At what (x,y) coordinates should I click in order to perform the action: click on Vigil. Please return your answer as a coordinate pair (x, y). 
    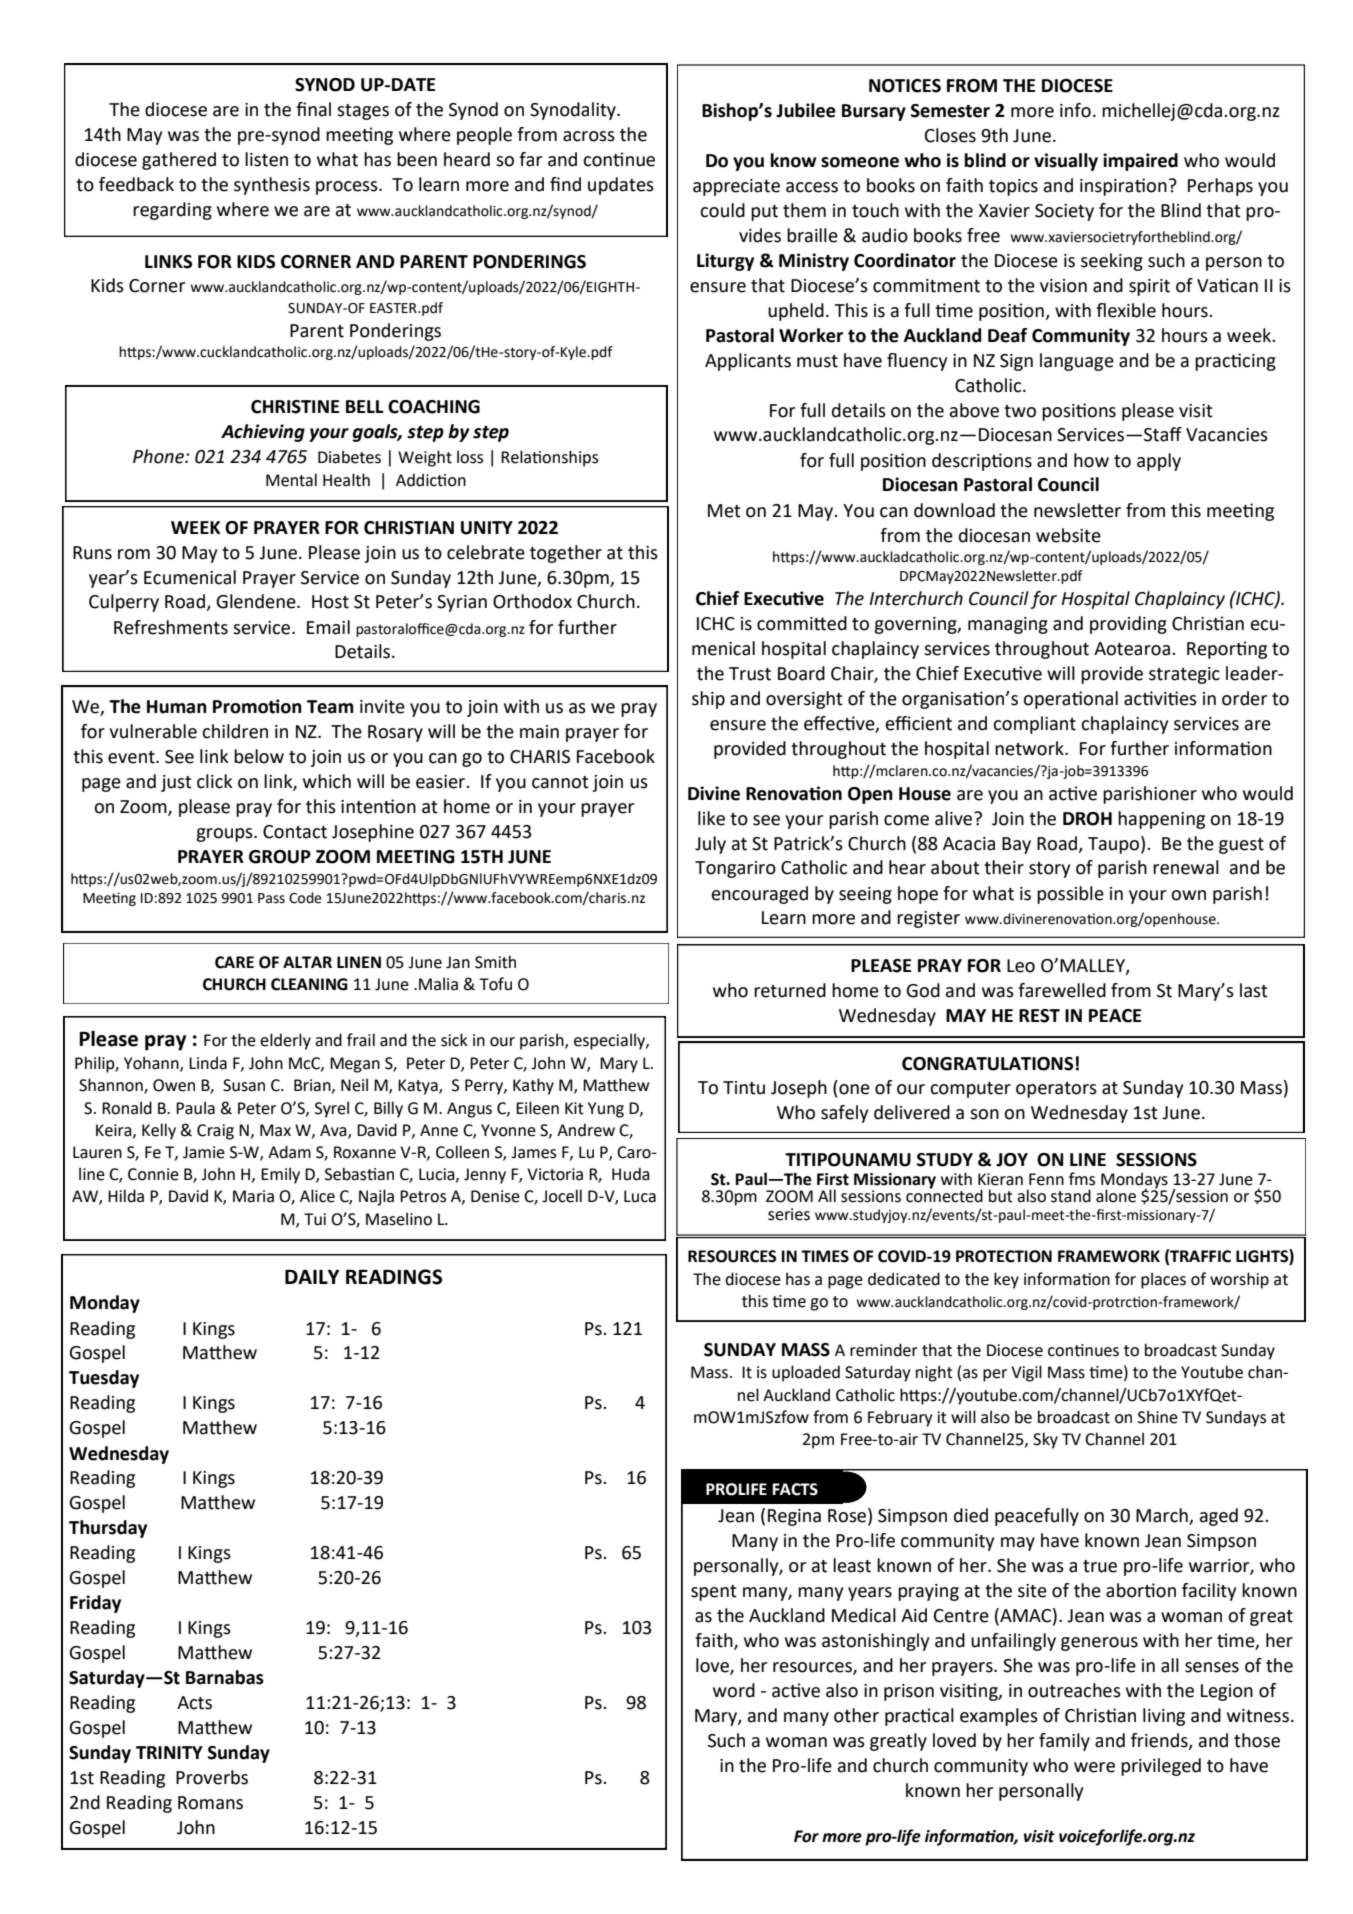
    Looking at the image, I should click on (1026, 1373).
